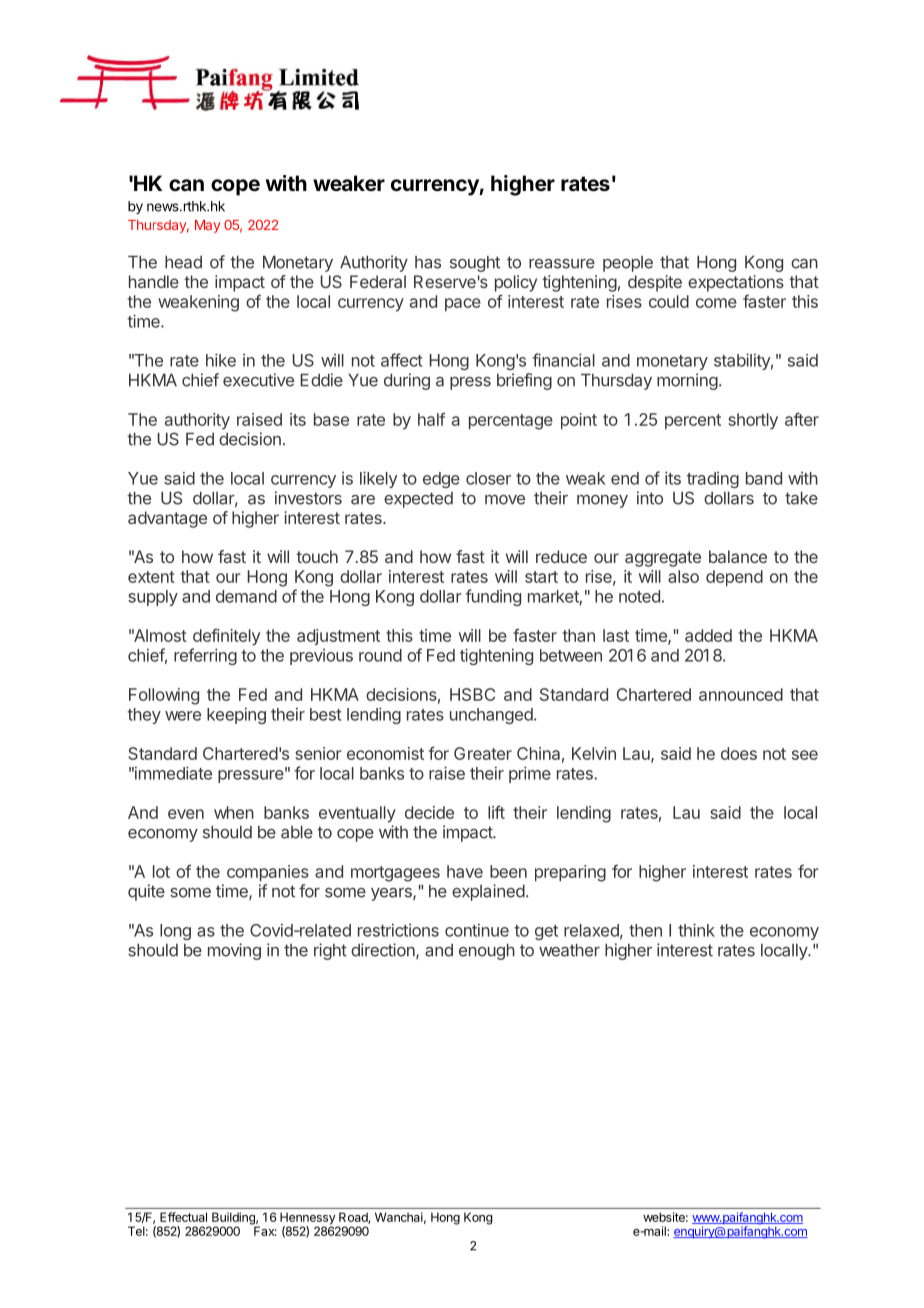  Describe the element at coordinates (734, 578) in the screenshot. I see `depend` at that location.
